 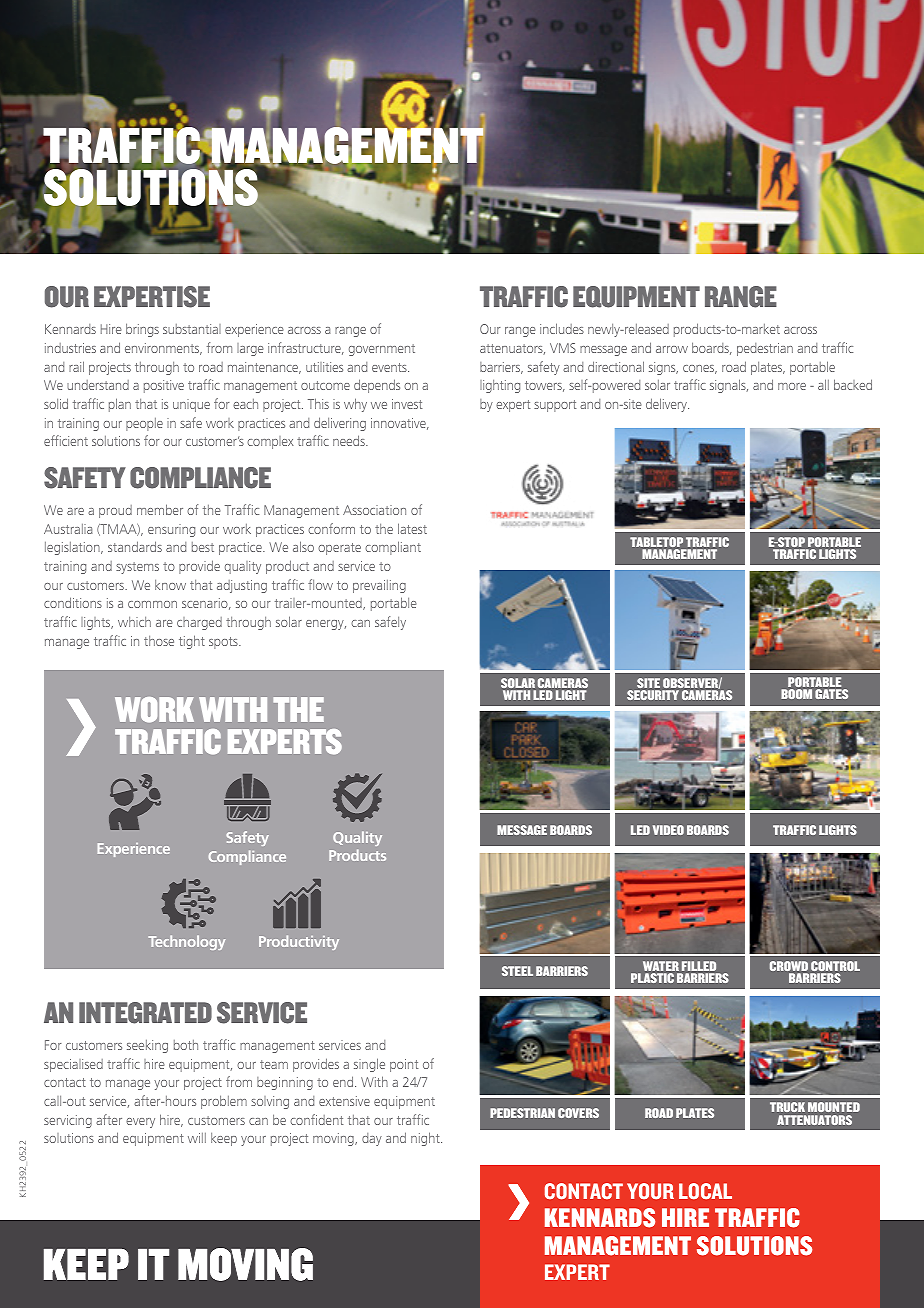 What do you see at coordinates (668, 830) in the image?
I see `VIDEO` at bounding box center [668, 830].
